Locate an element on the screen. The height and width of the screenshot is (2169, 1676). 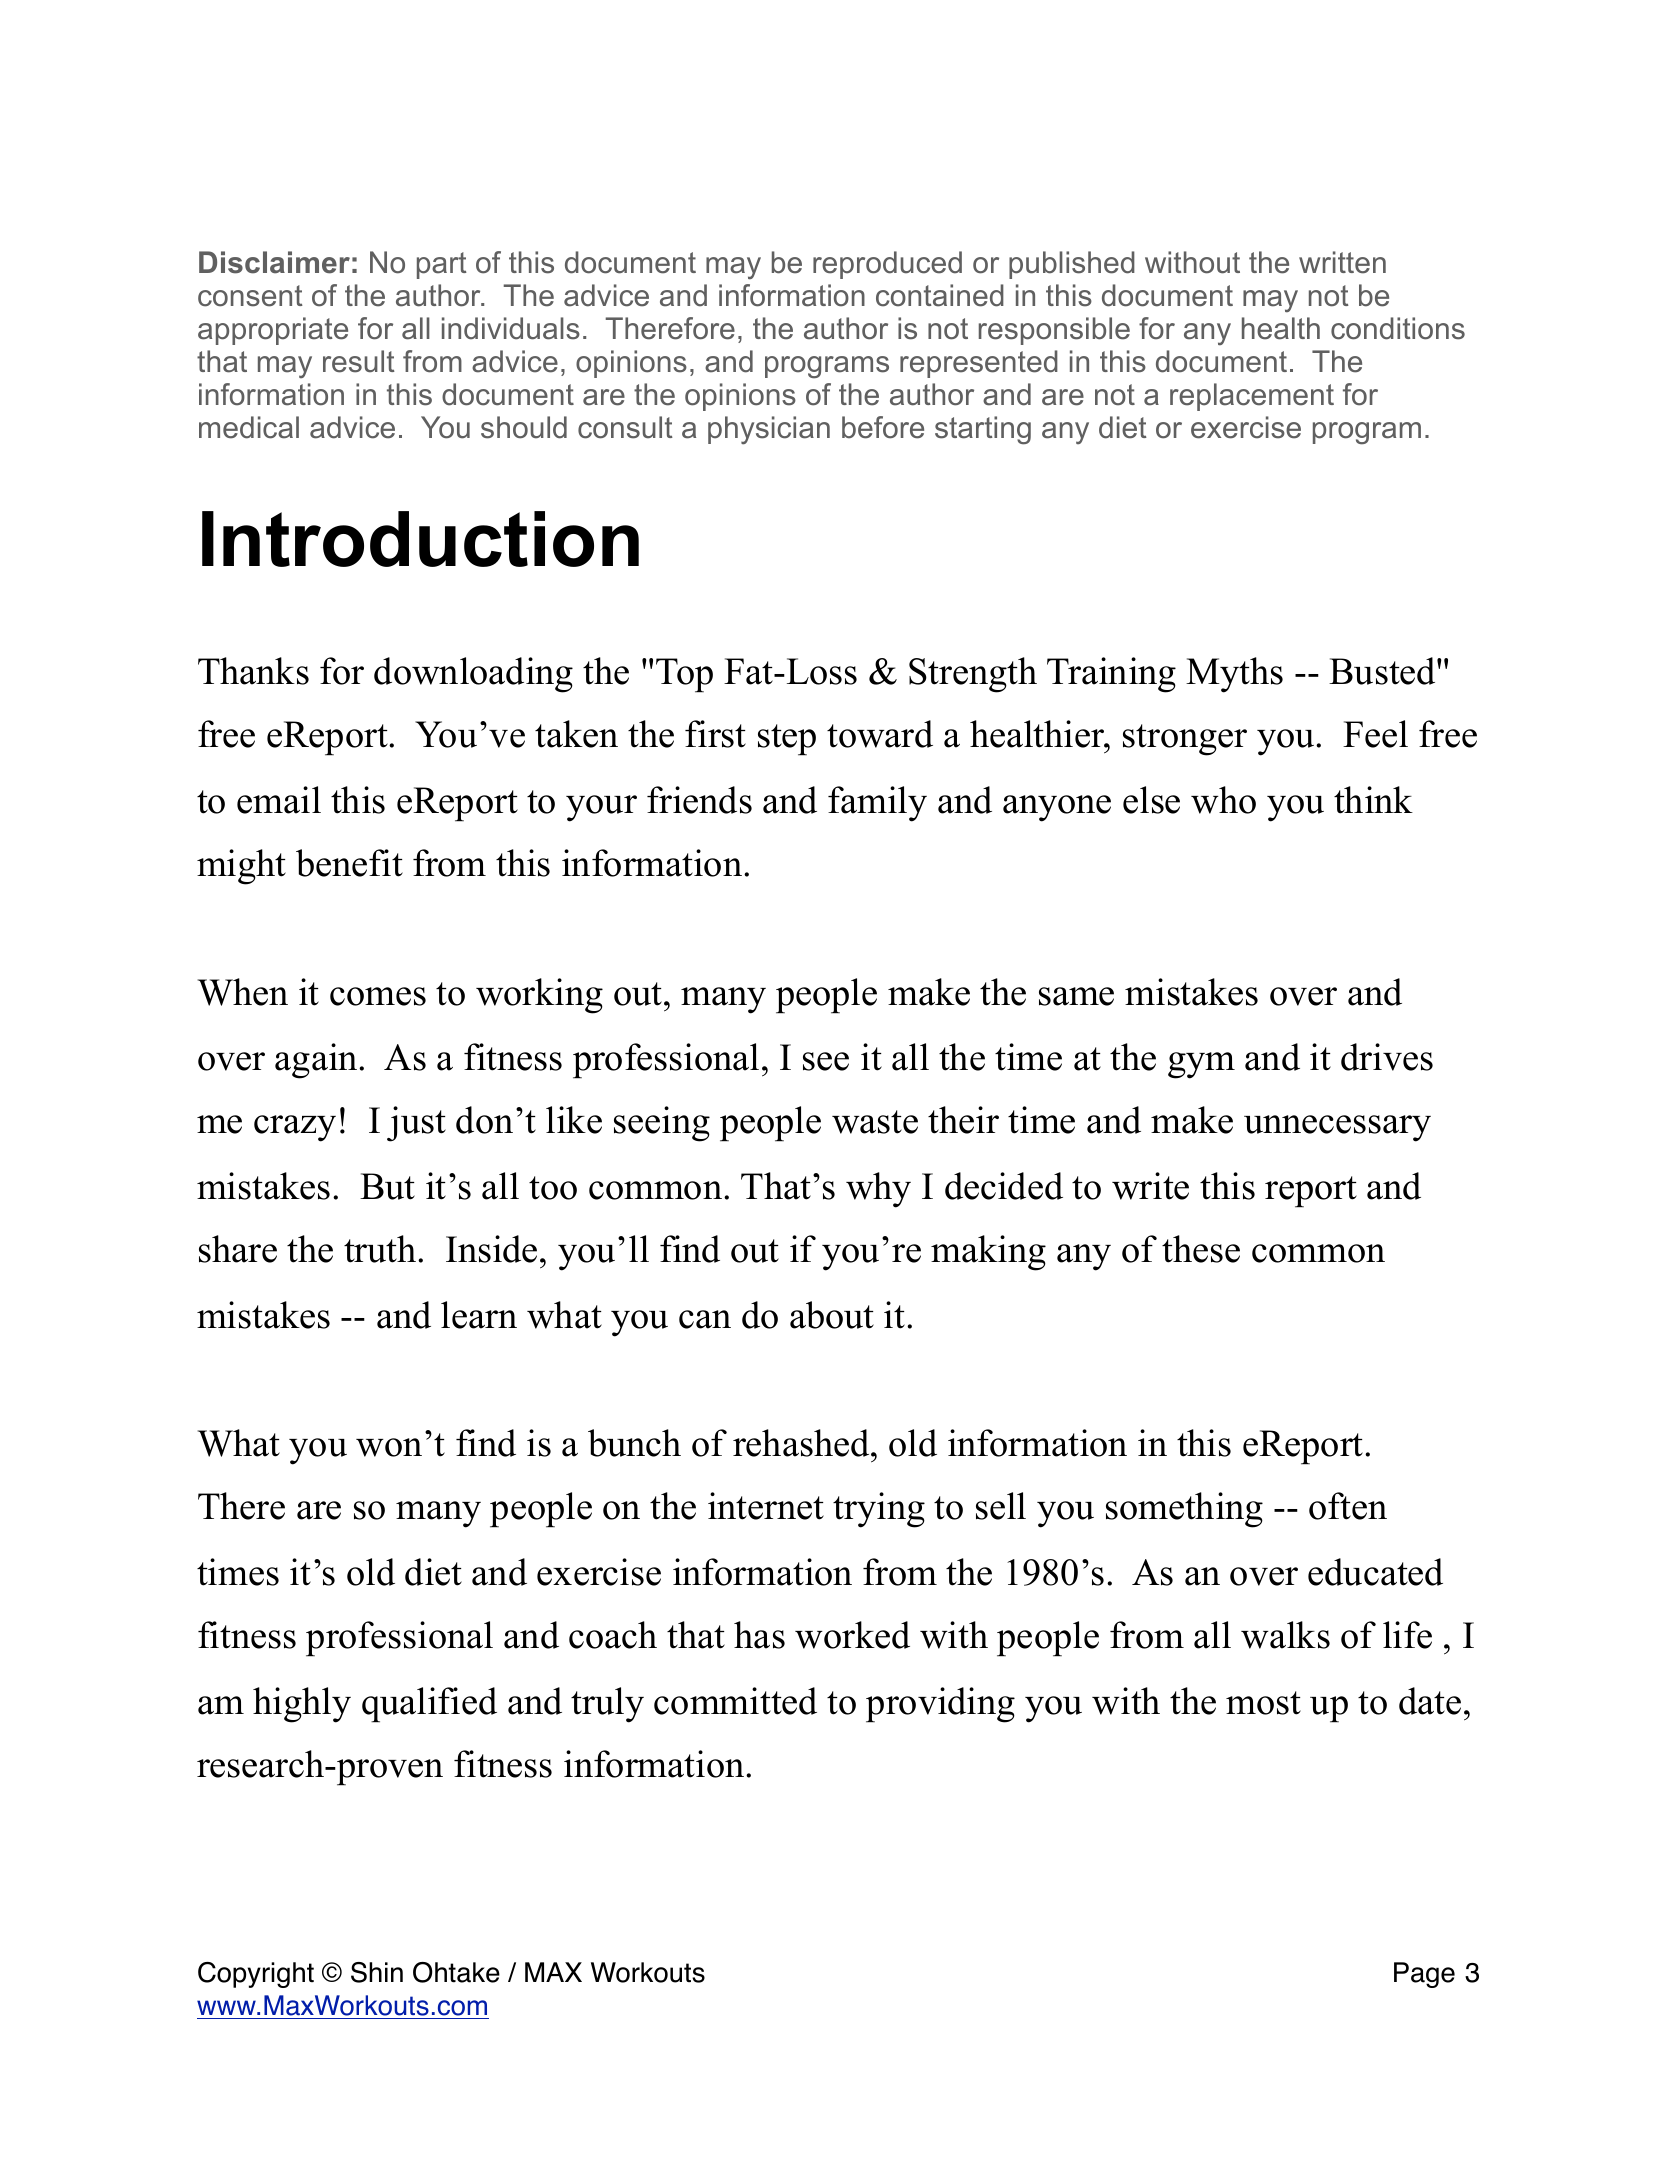
written is located at coordinates (1342, 262).
